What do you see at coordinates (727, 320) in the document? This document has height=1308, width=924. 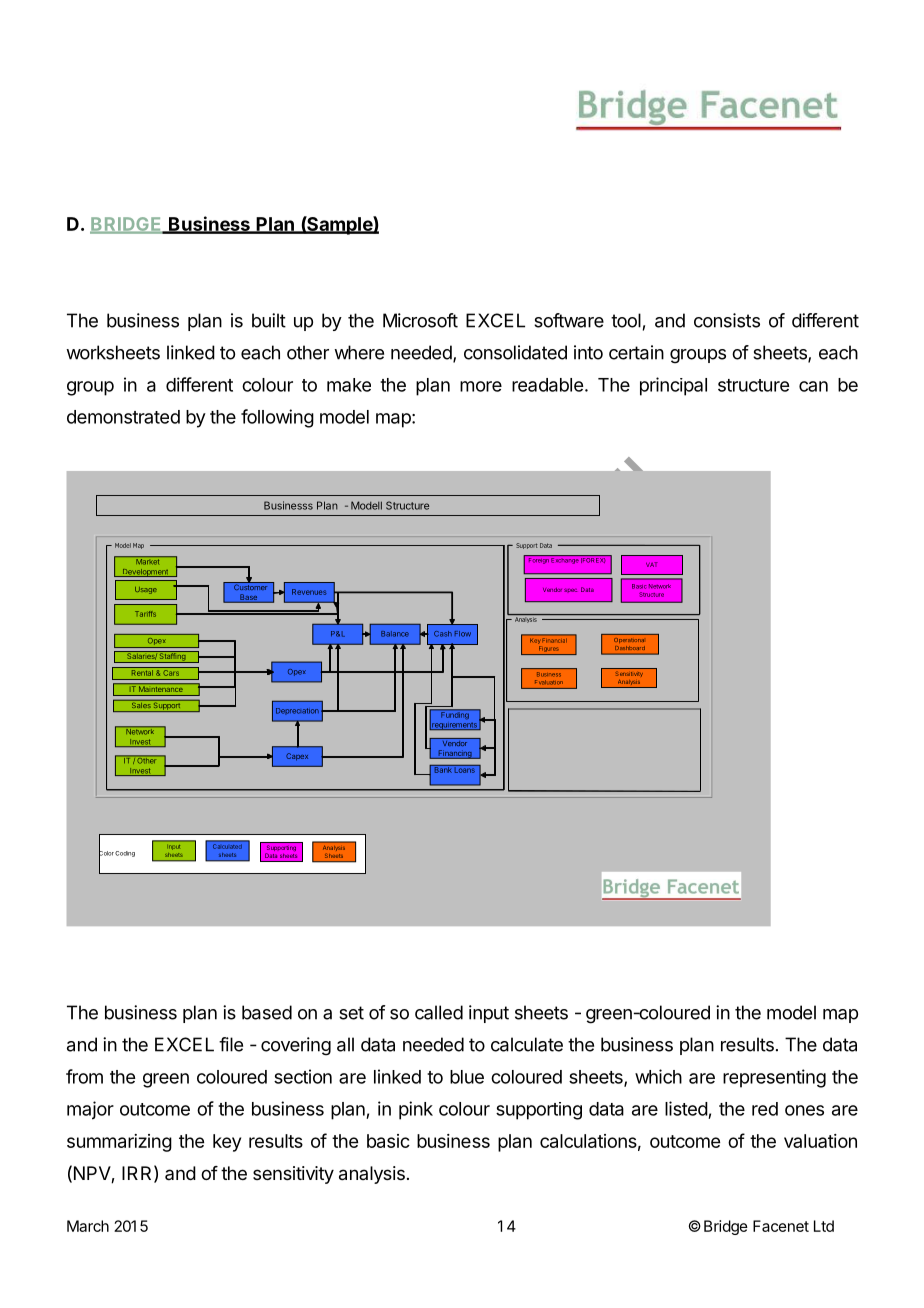 I see `consists` at bounding box center [727, 320].
